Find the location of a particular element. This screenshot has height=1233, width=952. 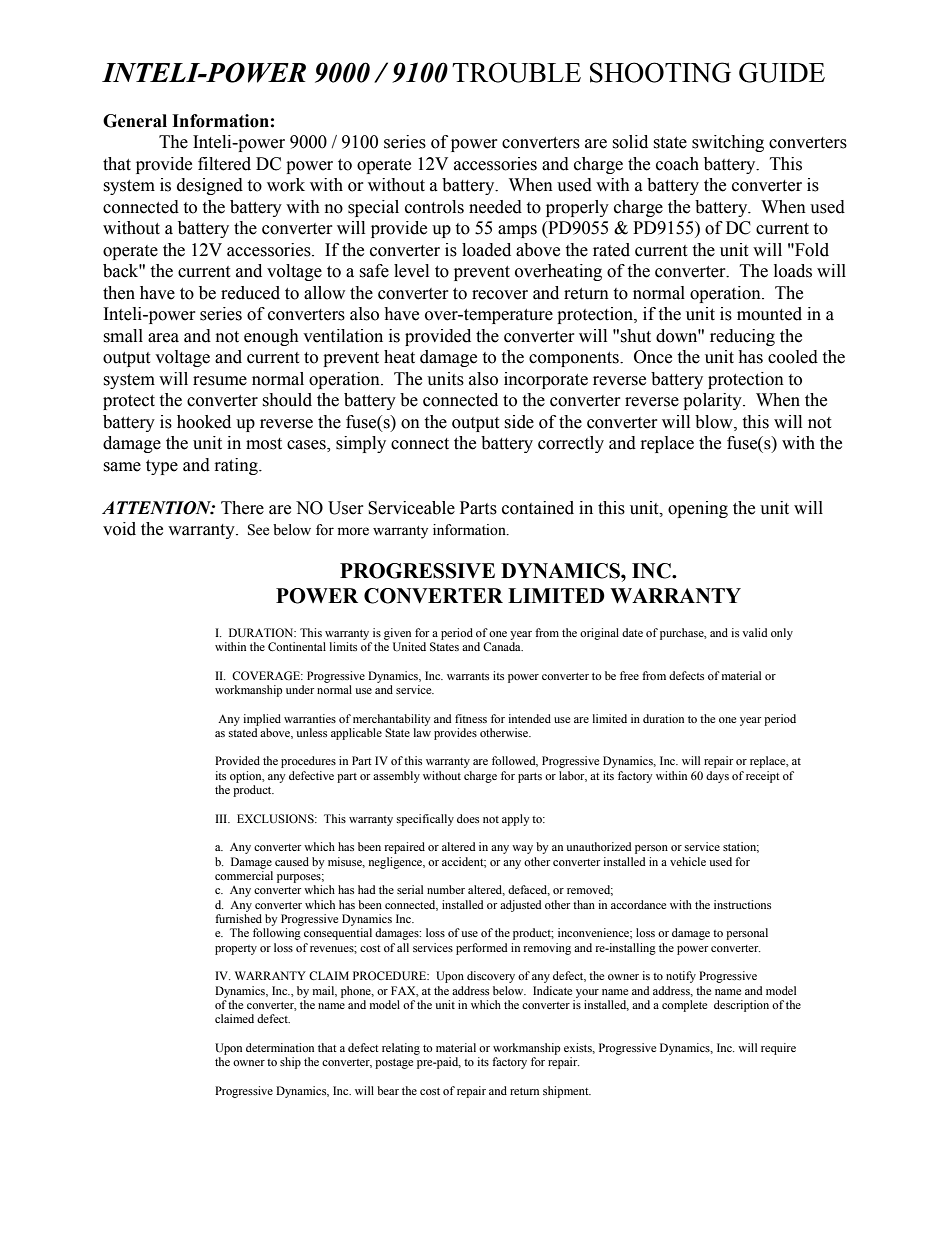

require is located at coordinates (778, 1049).
